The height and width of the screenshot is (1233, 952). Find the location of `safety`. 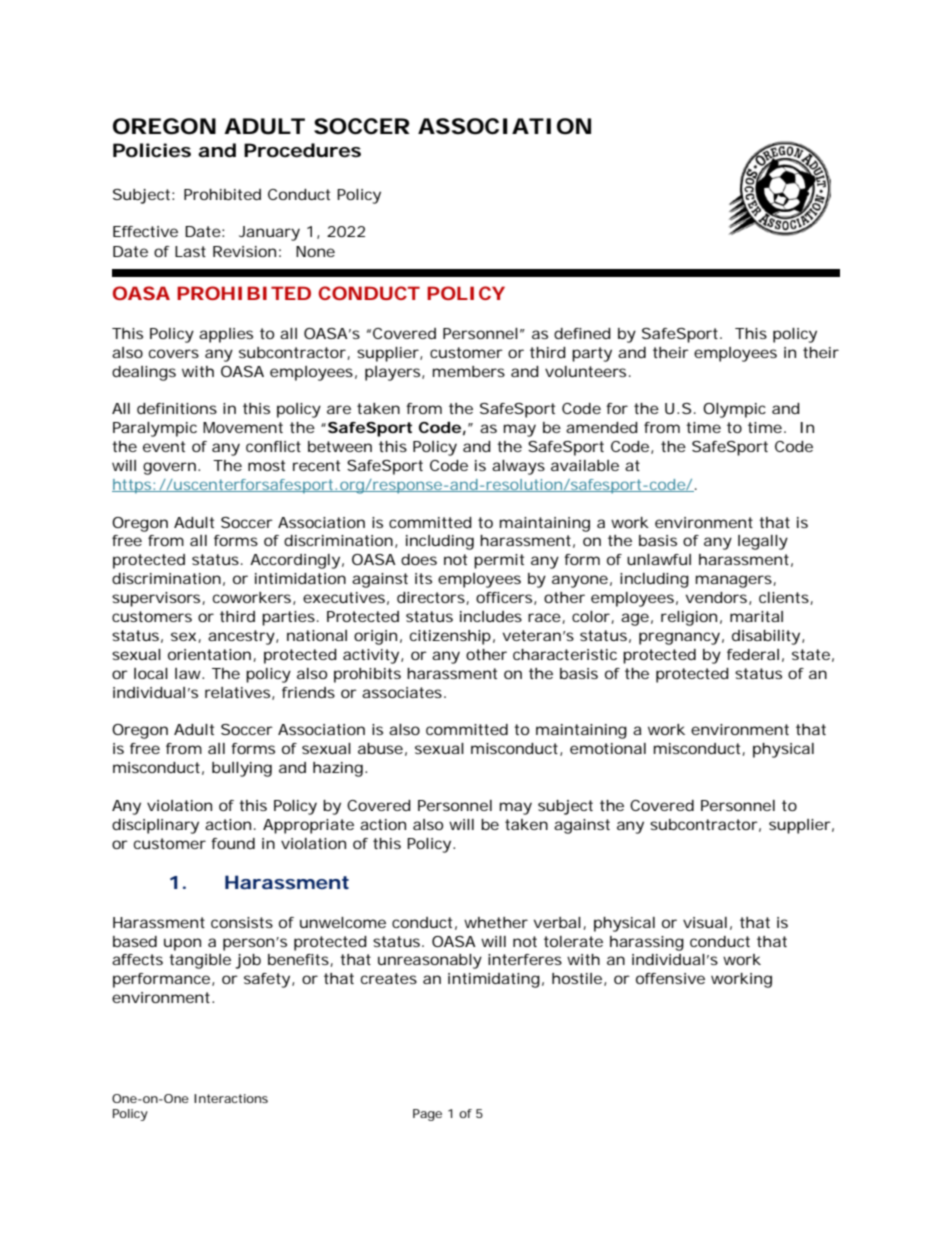

safety is located at coordinates (267, 980).
